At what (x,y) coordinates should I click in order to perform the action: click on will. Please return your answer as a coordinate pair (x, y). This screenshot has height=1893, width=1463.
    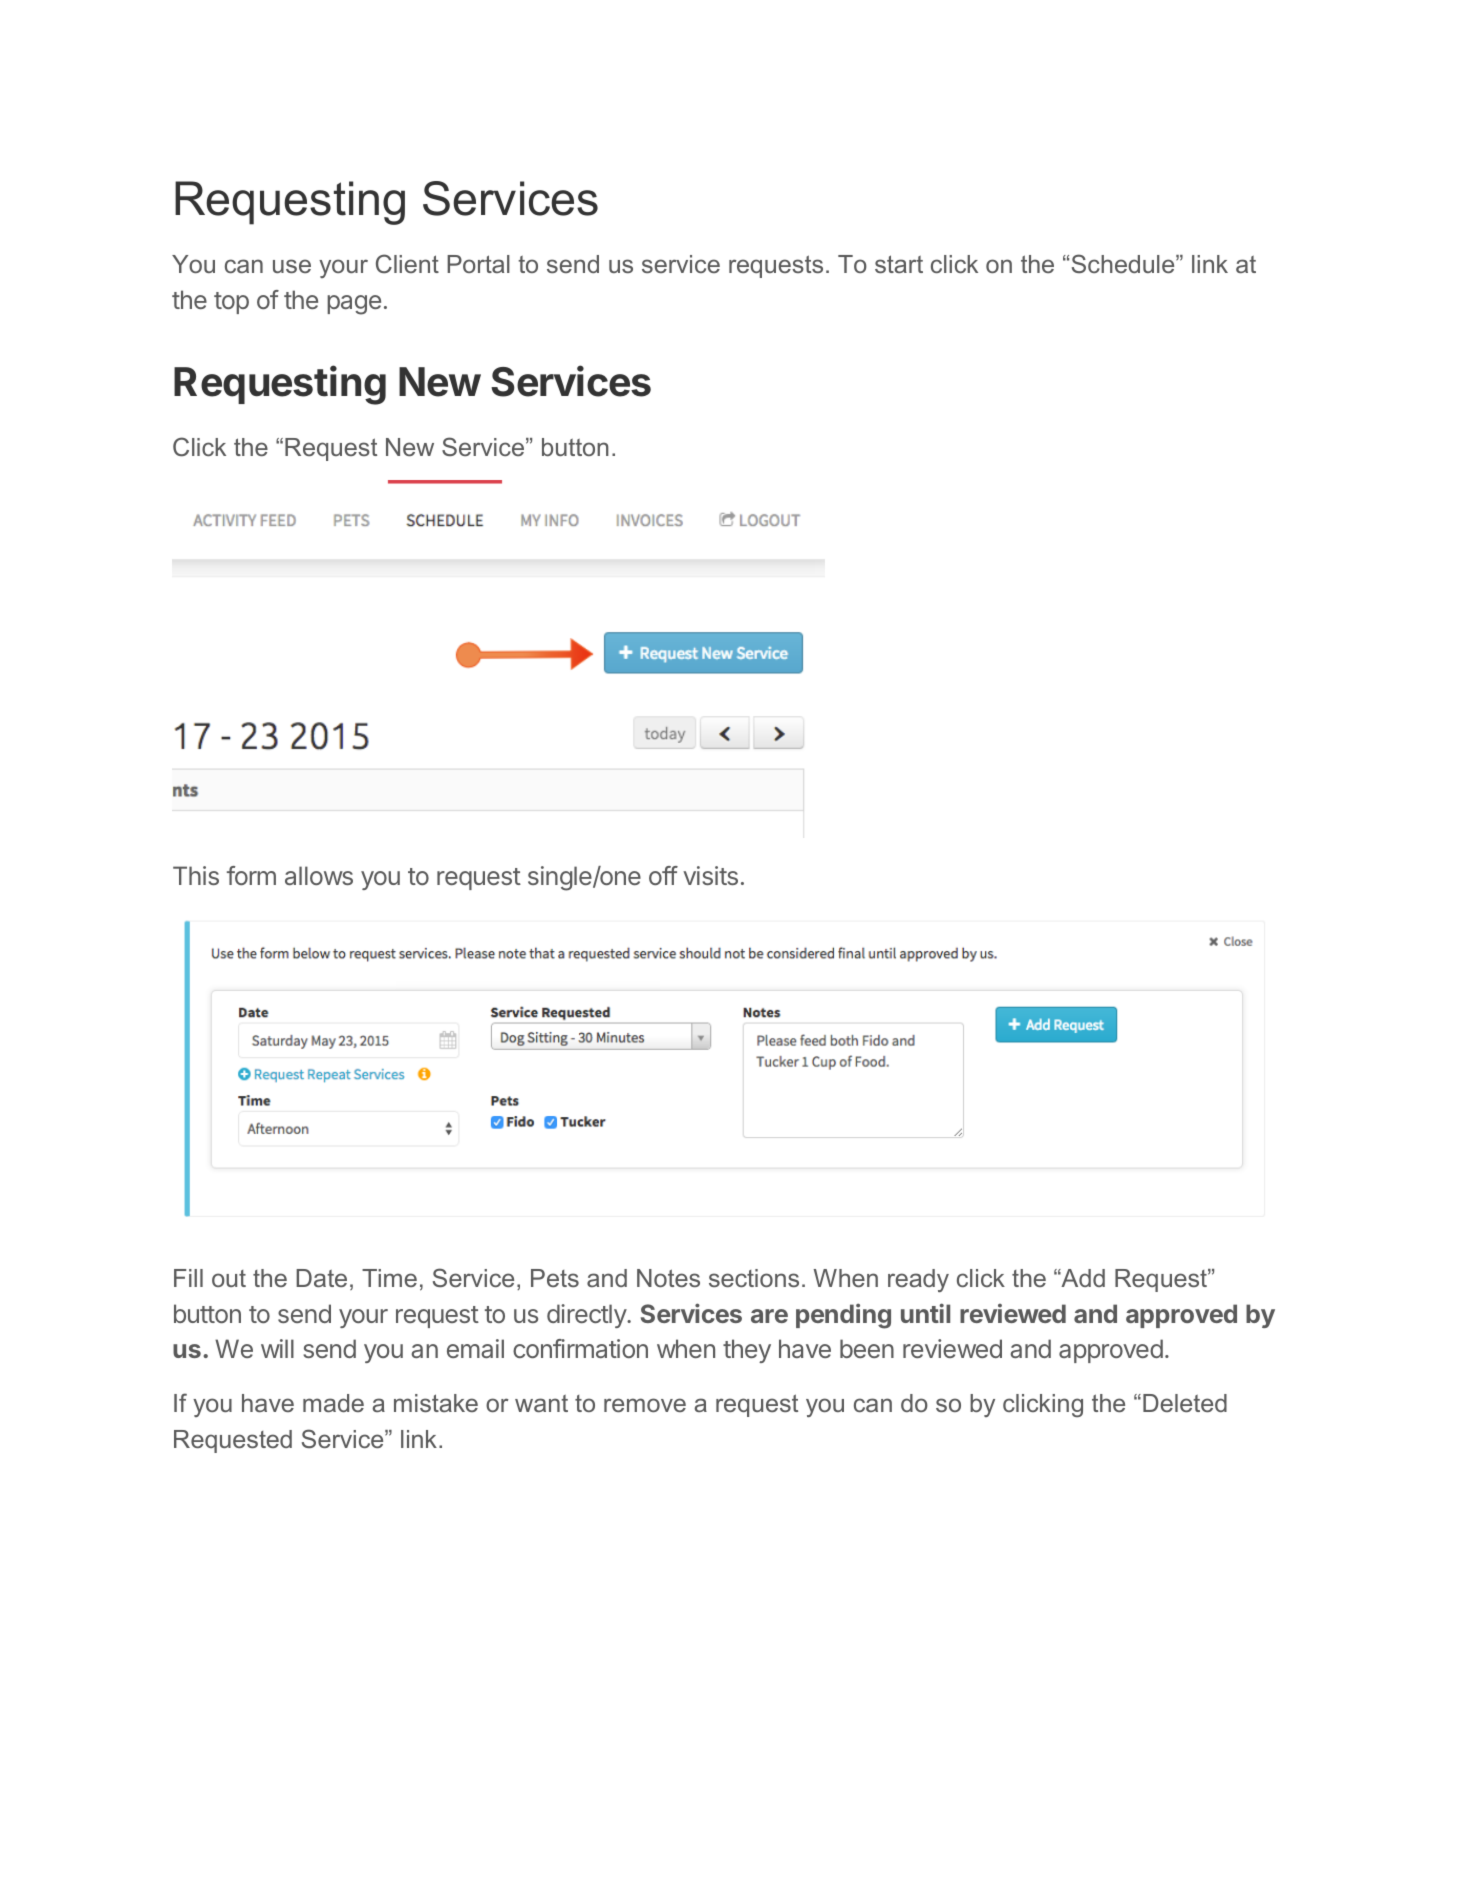
    Looking at the image, I should click on (277, 1348).
